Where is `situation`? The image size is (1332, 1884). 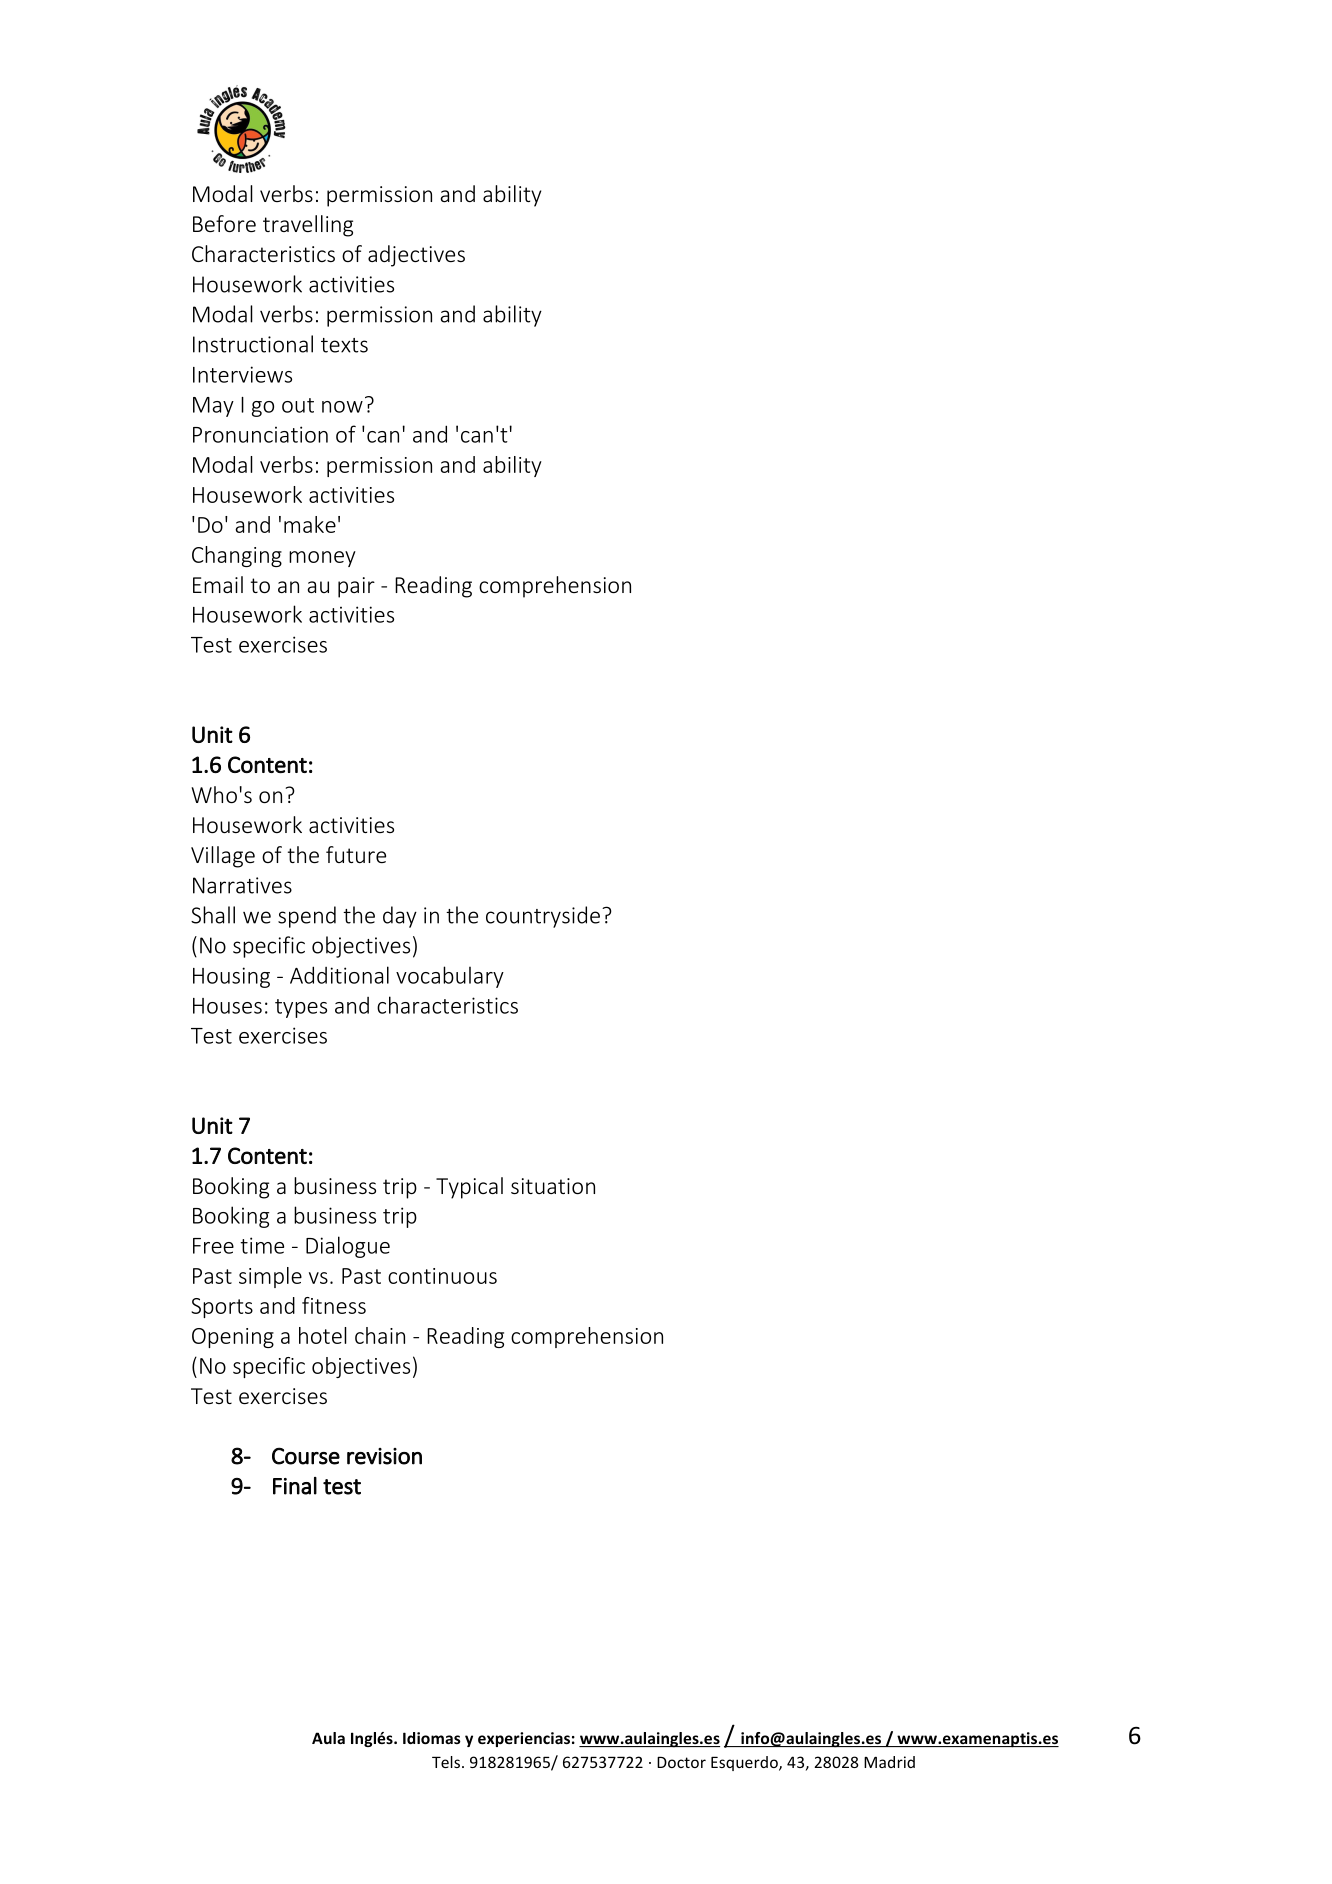
situation is located at coordinates (553, 1186).
